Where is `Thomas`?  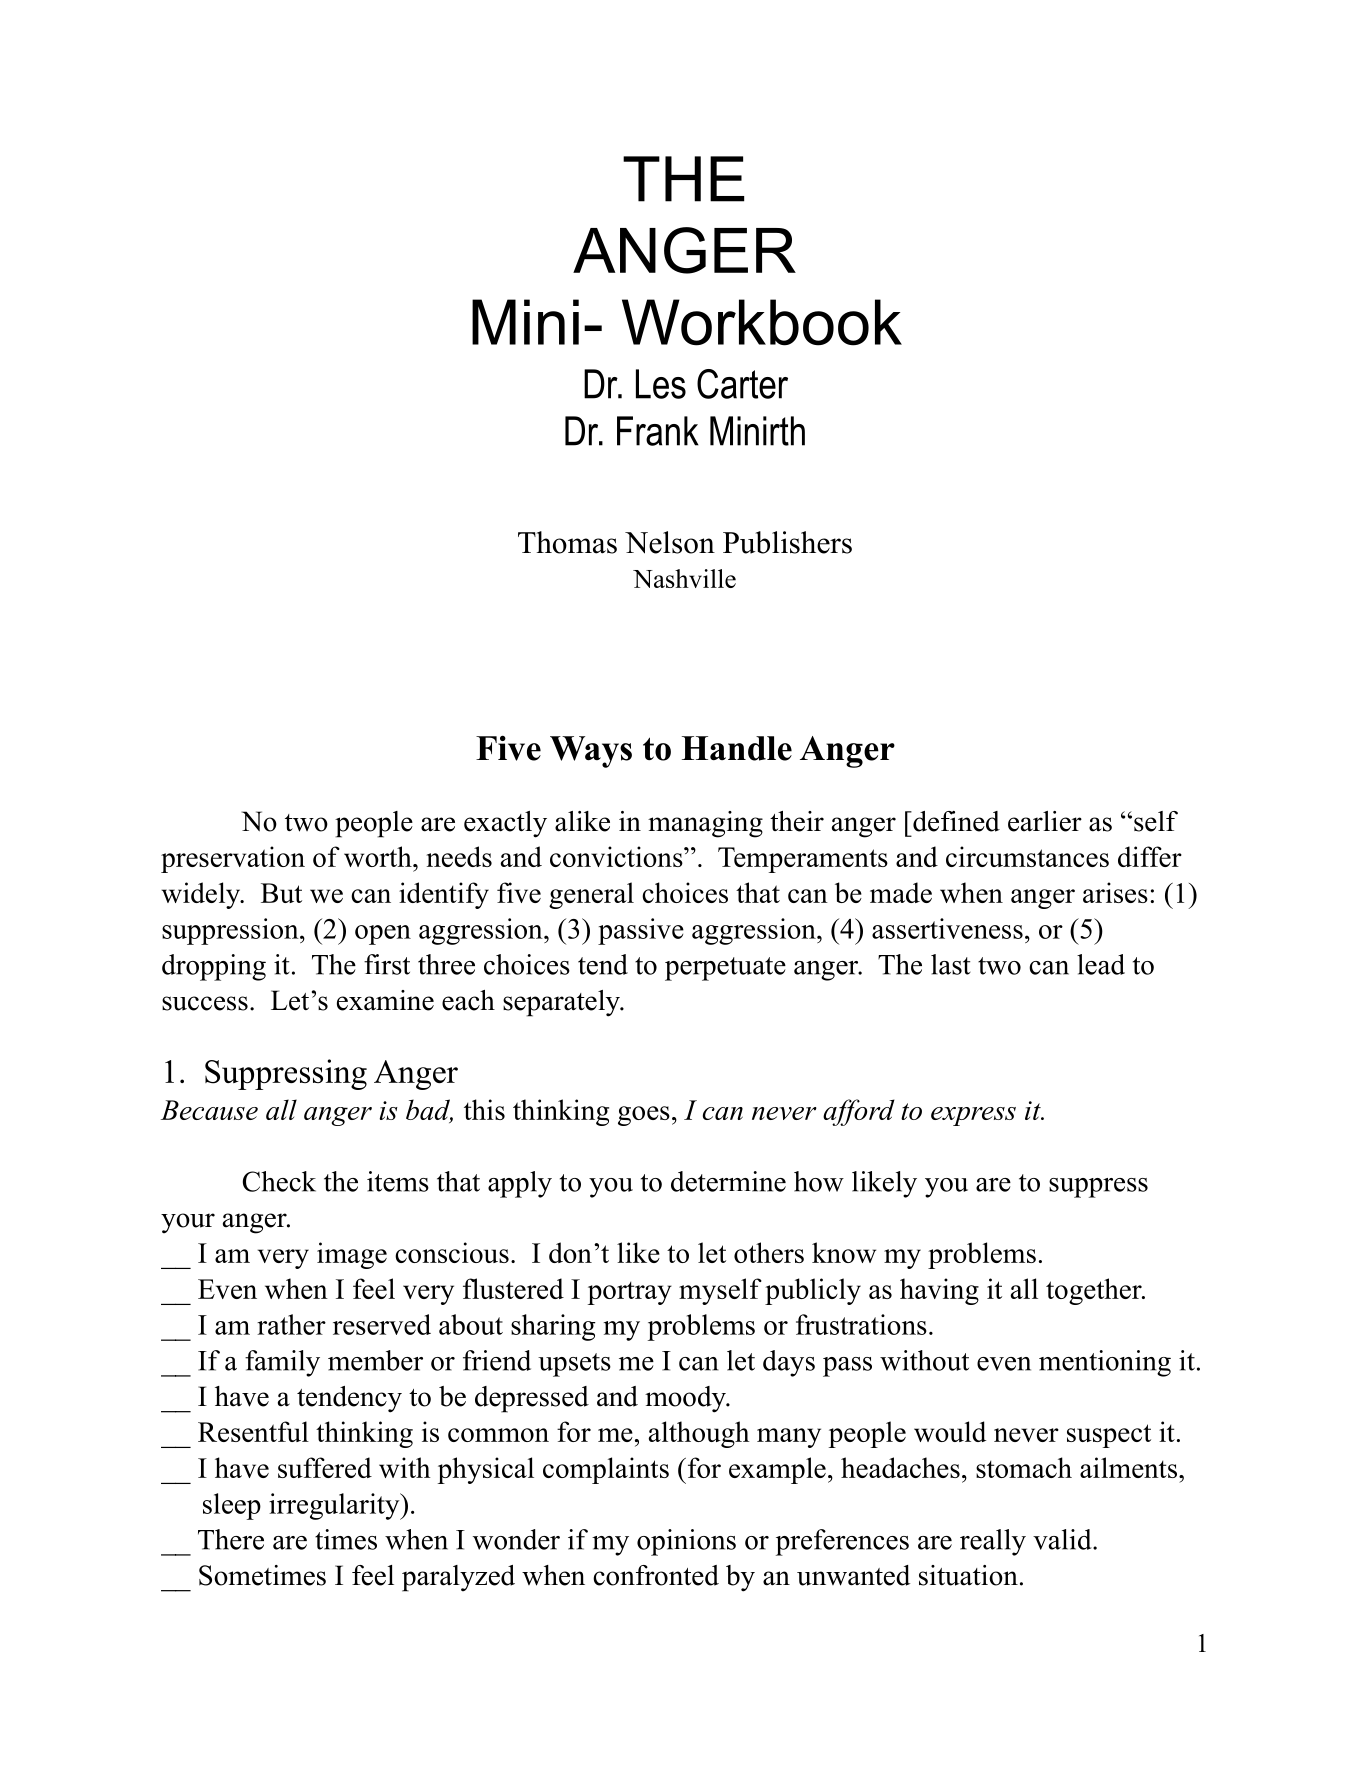
Thomas is located at coordinates (567, 542).
